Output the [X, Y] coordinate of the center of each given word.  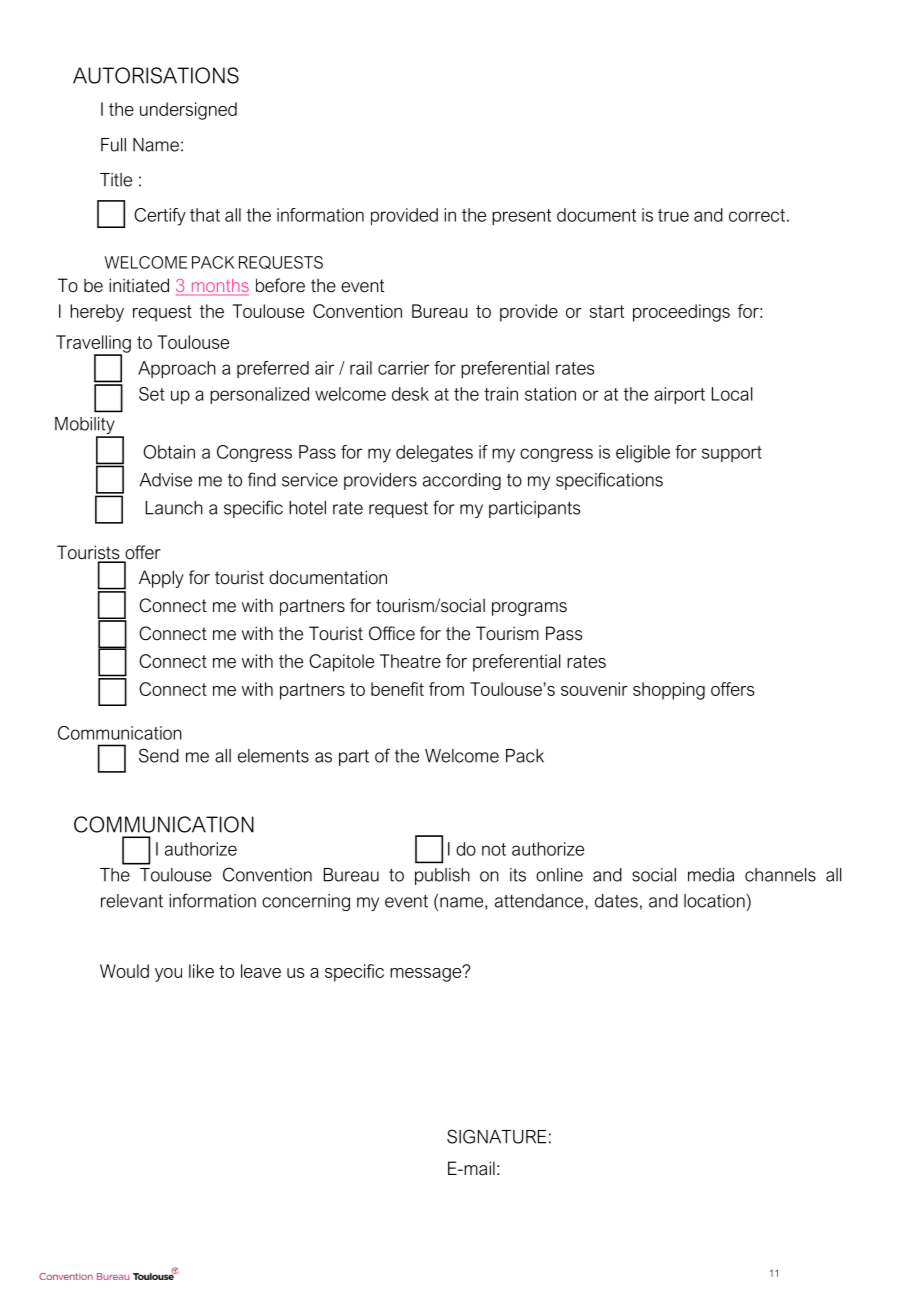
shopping [669, 691]
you [168, 975]
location [714, 901]
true [673, 215]
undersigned [188, 111]
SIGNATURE [496, 1136]
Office [392, 633]
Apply [161, 579]
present [521, 217]
